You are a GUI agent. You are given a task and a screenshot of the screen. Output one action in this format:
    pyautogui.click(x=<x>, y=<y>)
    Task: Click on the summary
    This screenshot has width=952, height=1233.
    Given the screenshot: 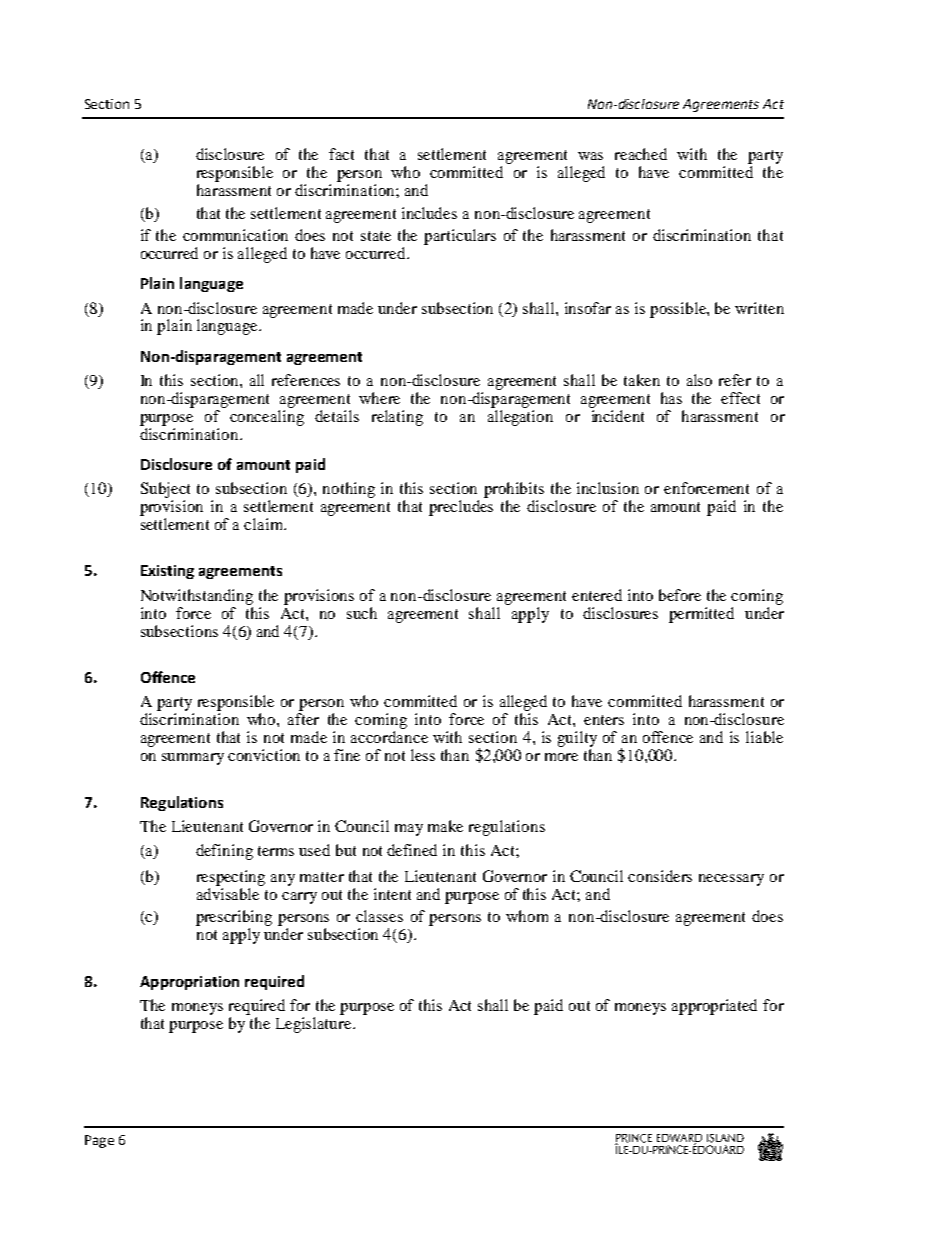 What is the action you would take?
    pyautogui.click(x=193, y=759)
